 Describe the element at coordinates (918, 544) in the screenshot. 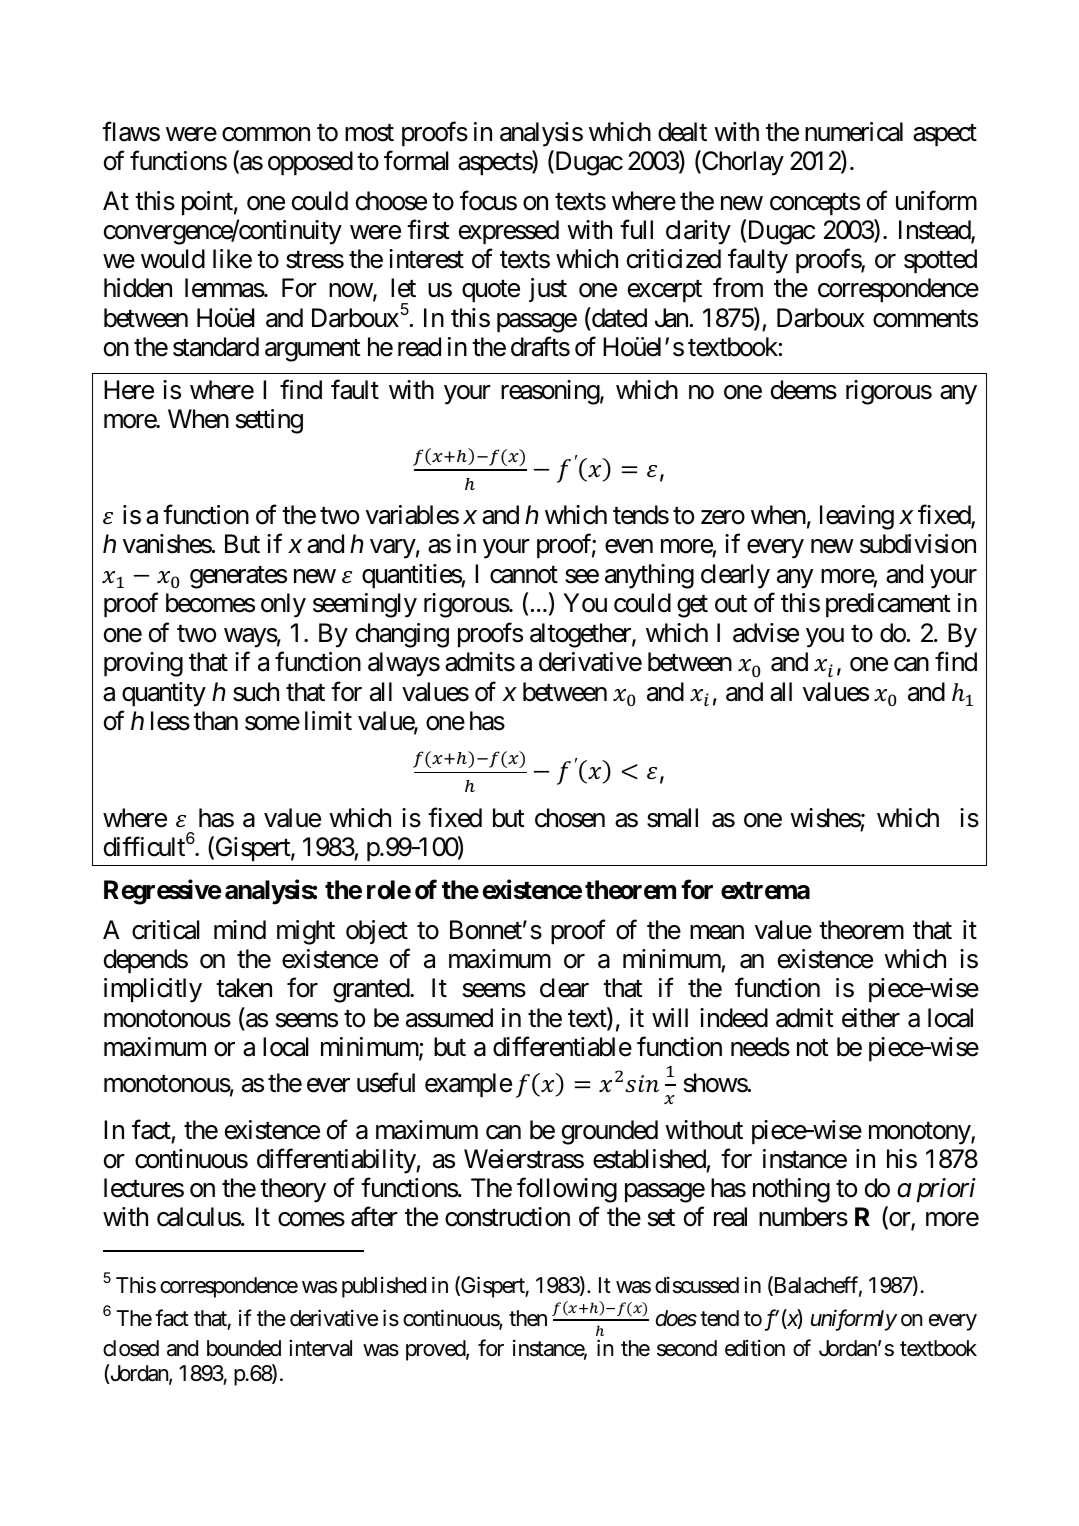

I see `subdivision` at that location.
